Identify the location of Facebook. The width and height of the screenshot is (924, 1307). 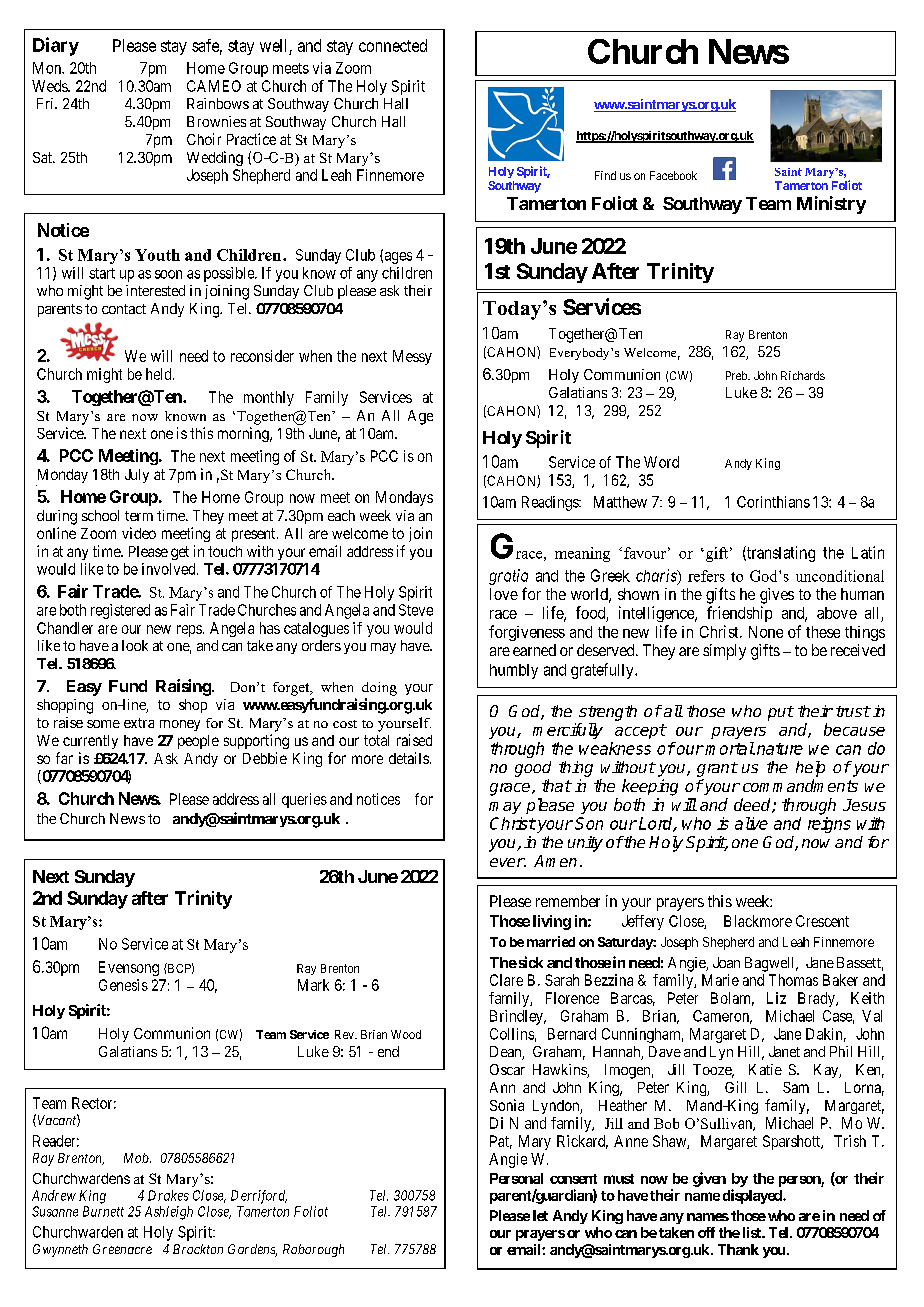
(673, 175).
